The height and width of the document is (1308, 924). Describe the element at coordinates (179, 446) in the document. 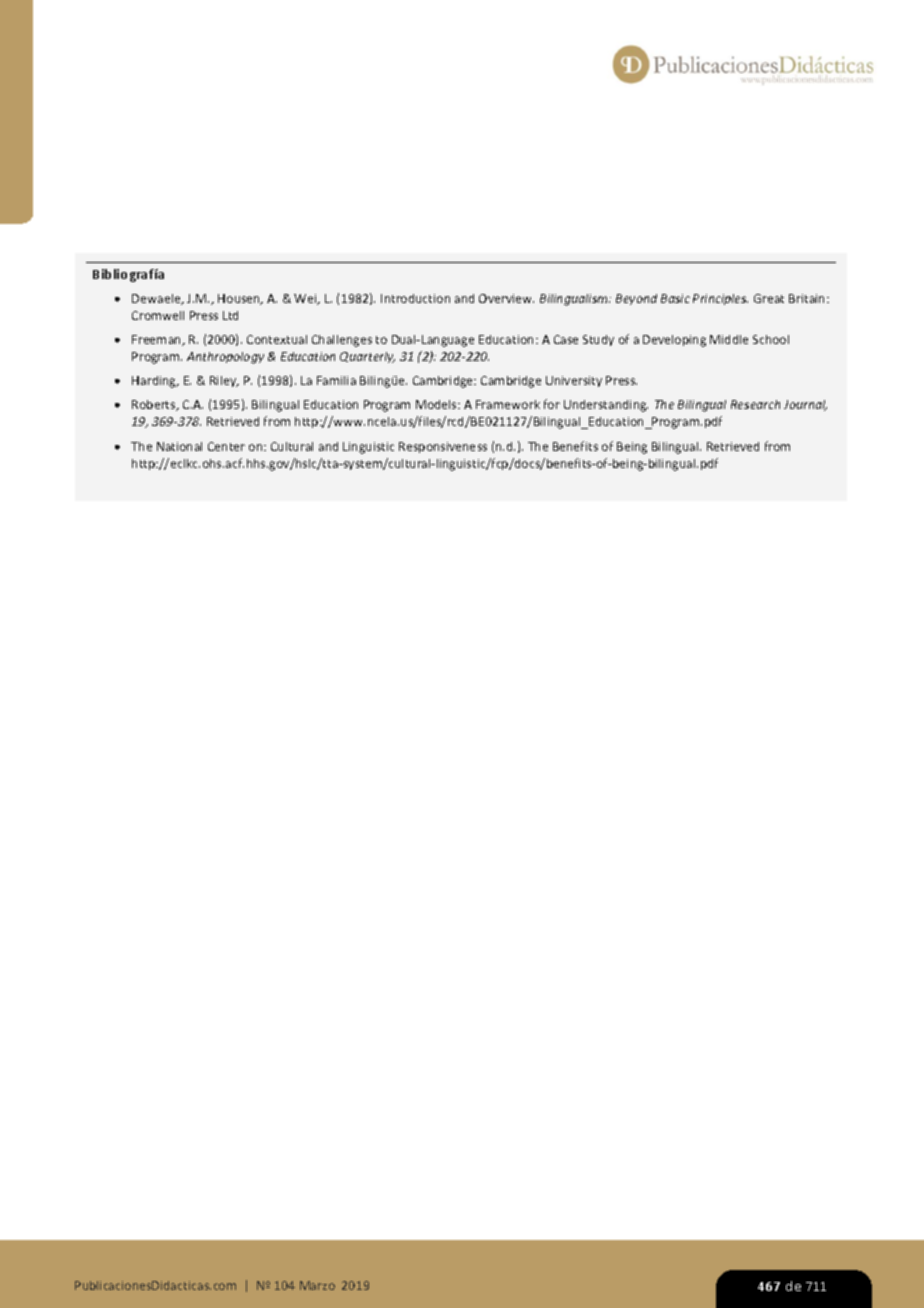

I see `National` at that location.
